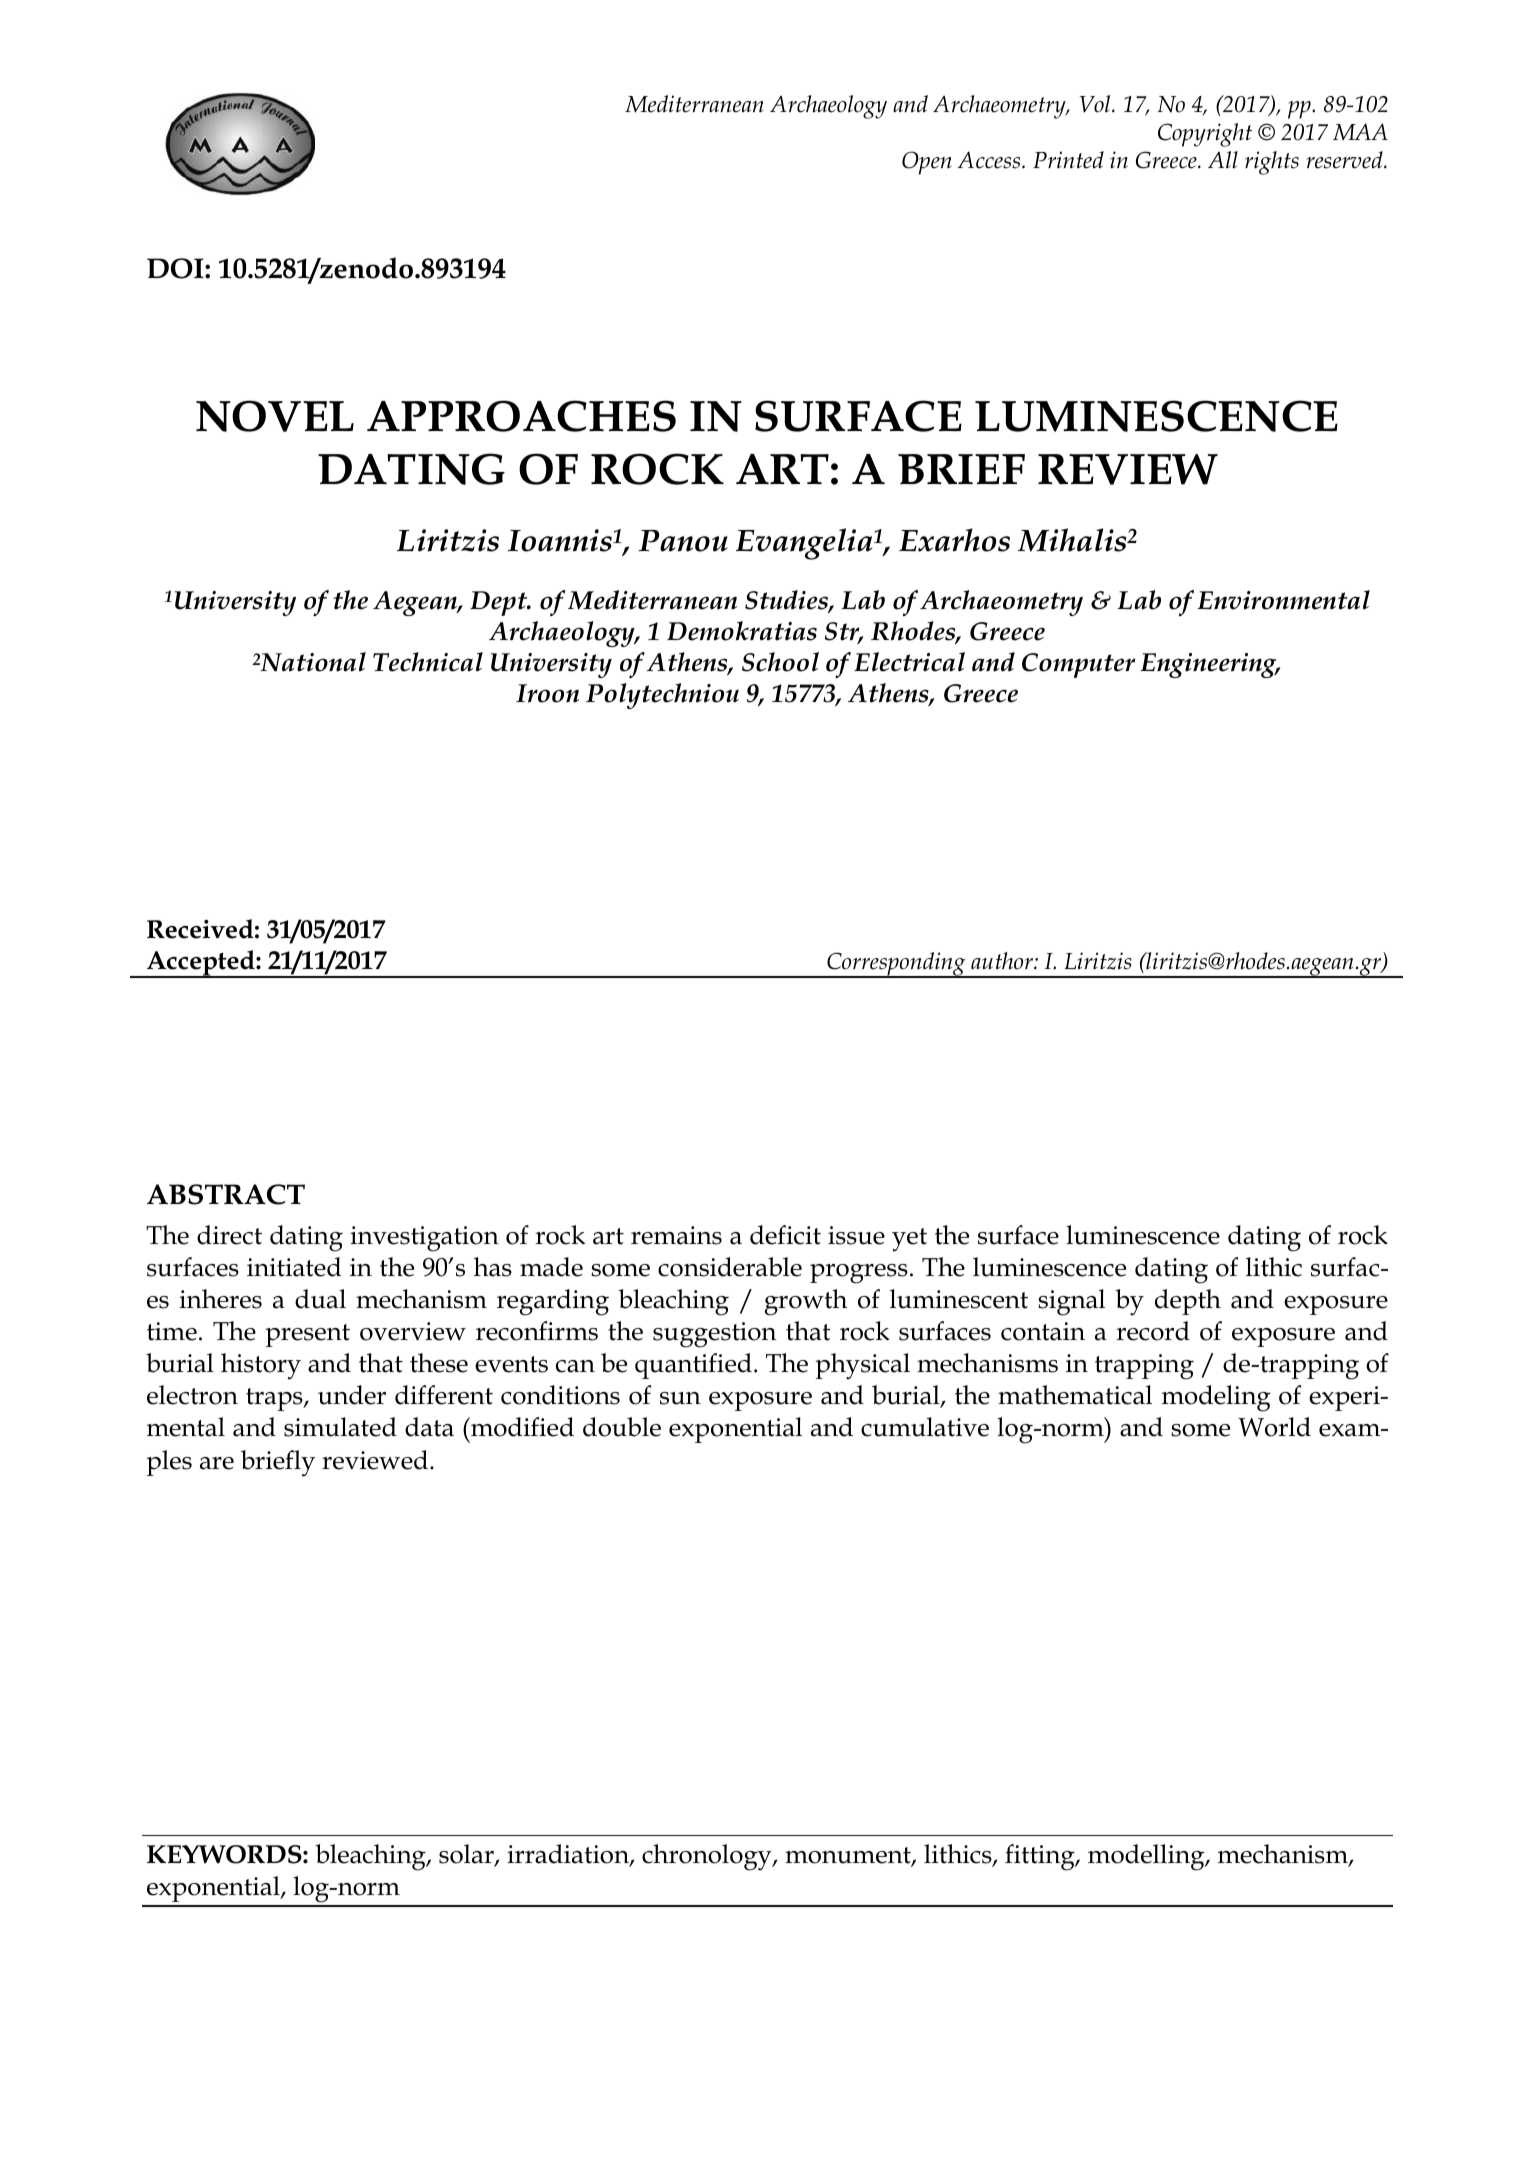  I want to click on initiated, so click(294, 1267).
